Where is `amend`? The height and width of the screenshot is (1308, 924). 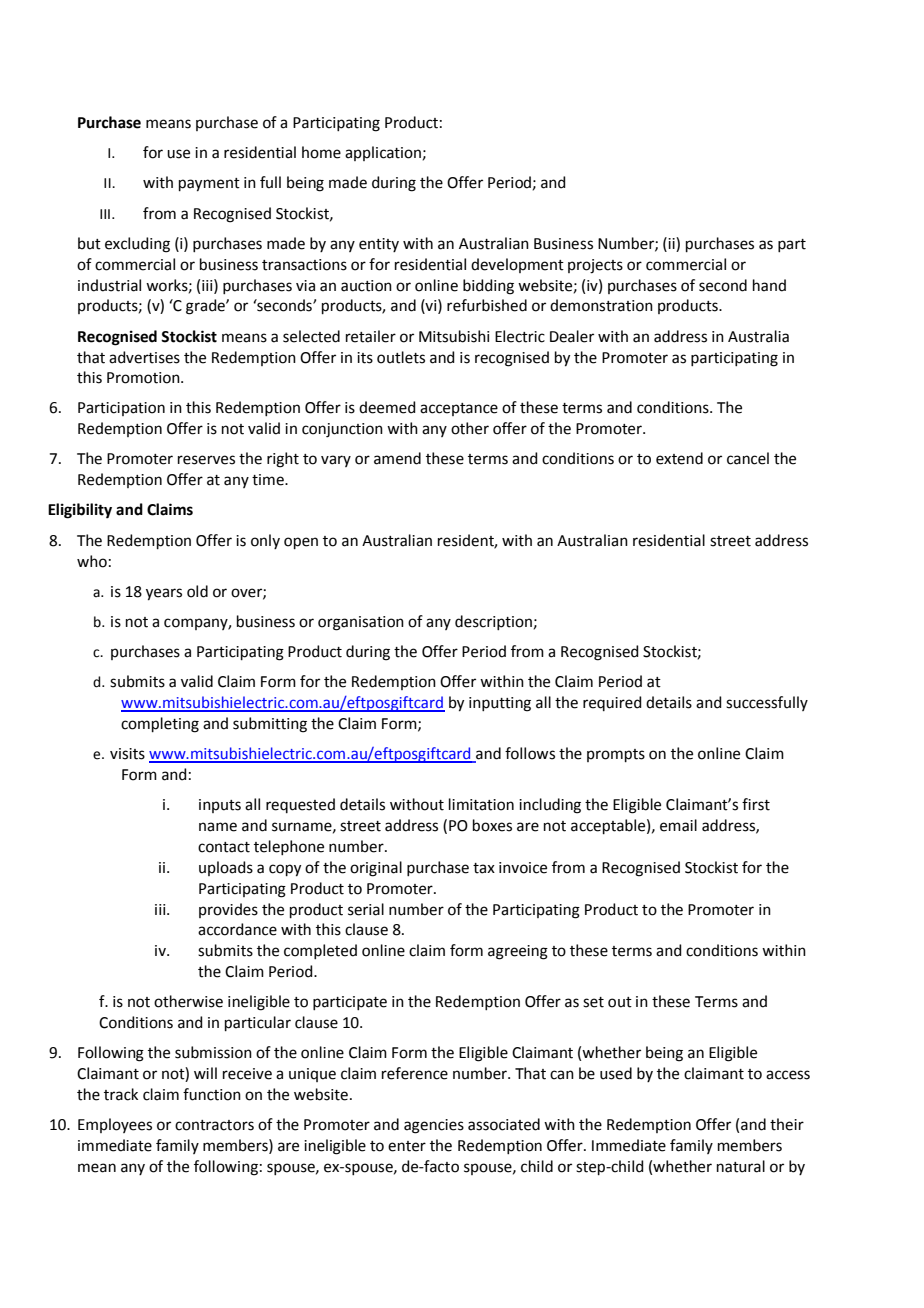
amend is located at coordinates (397, 458).
